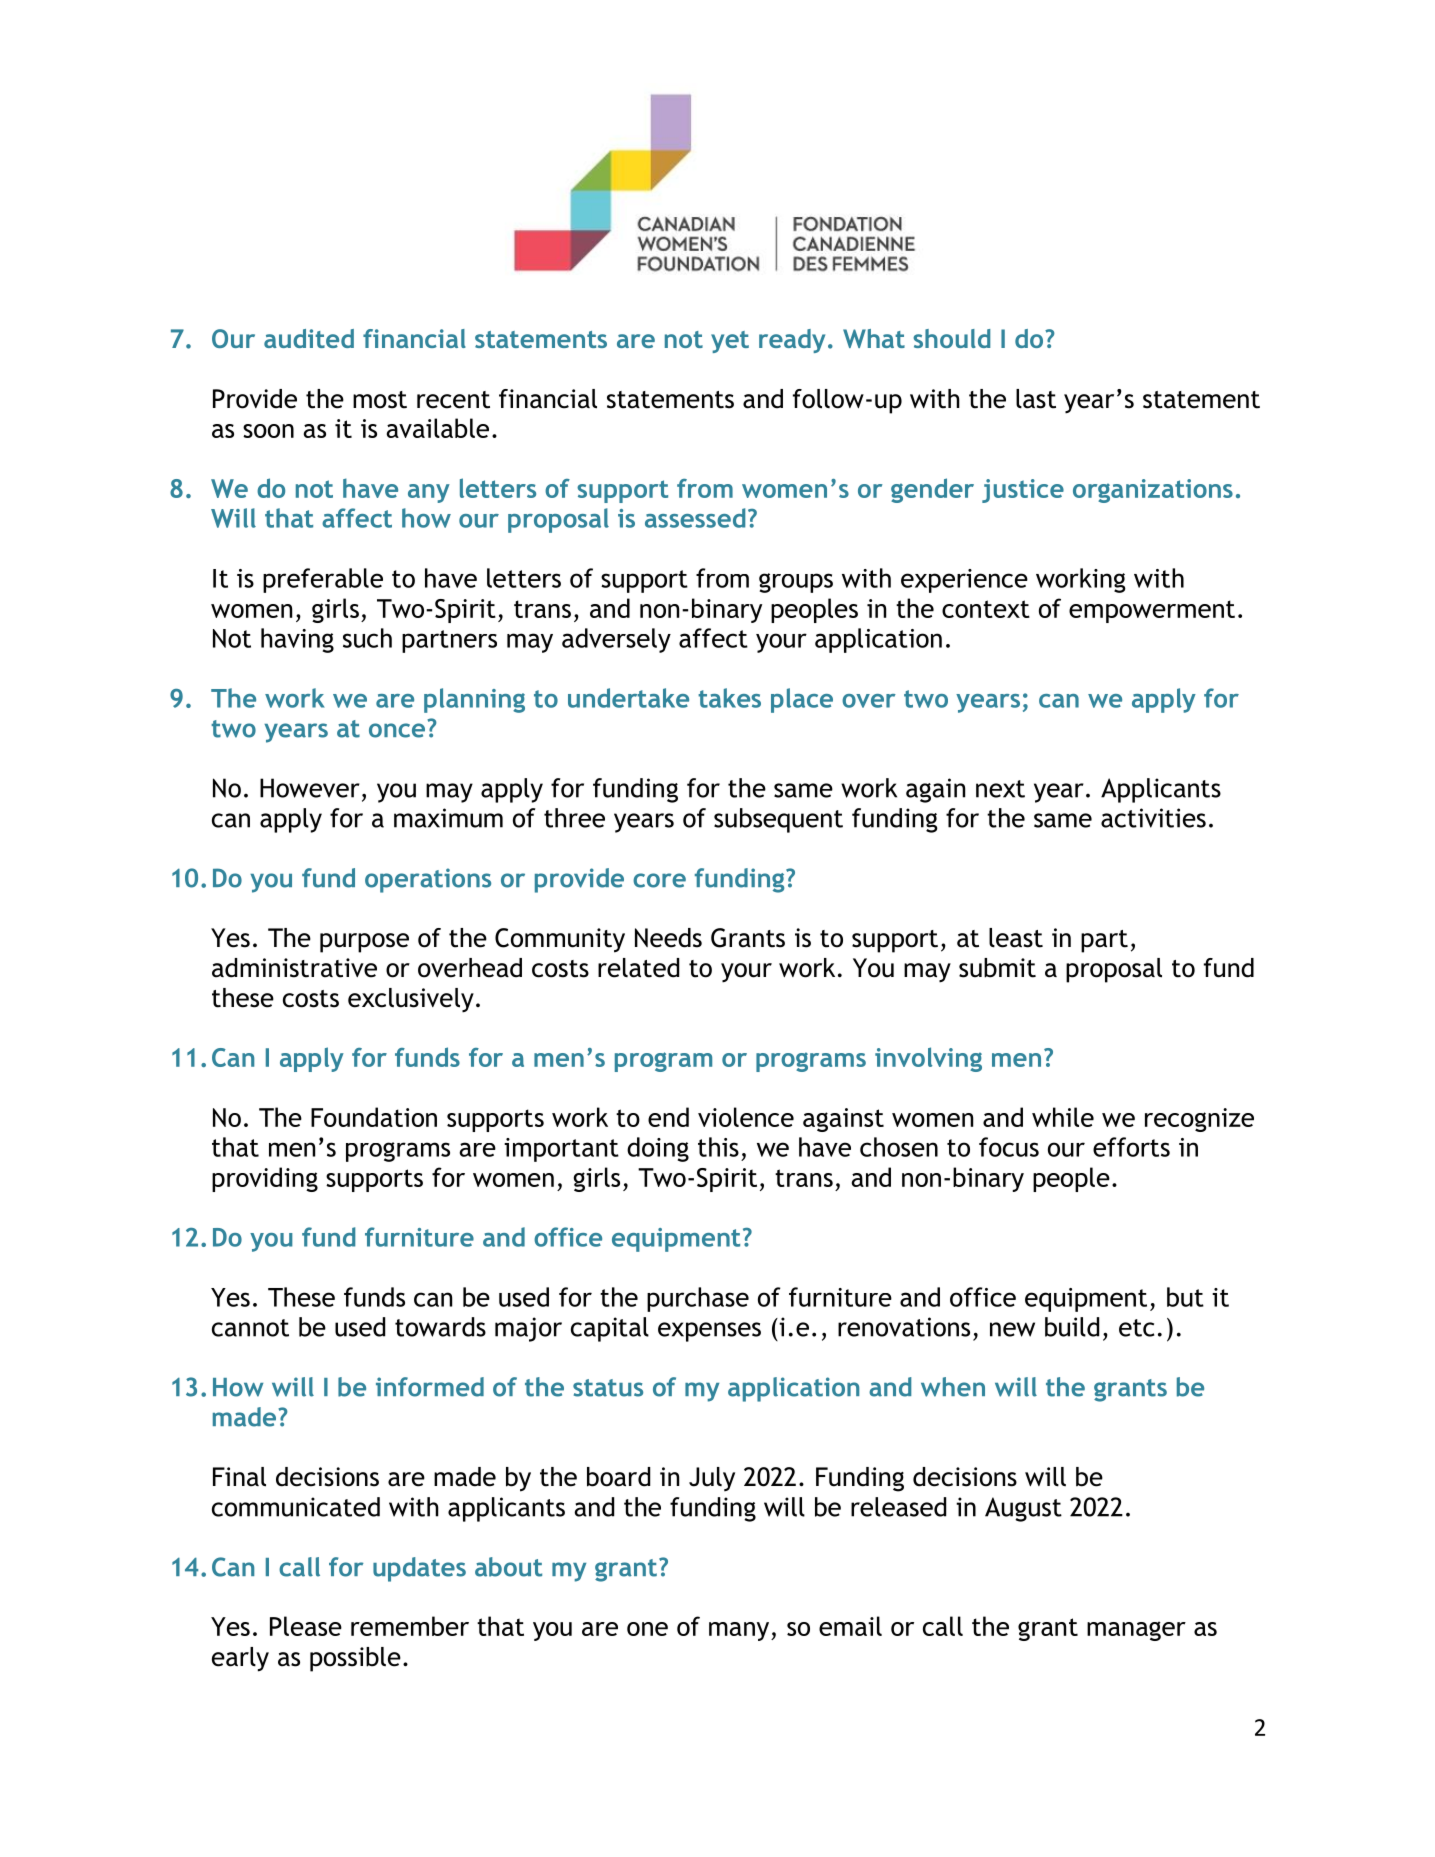  What do you see at coordinates (1036, 399) in the image?
I see `last` at bounding box center [1036, 399].
